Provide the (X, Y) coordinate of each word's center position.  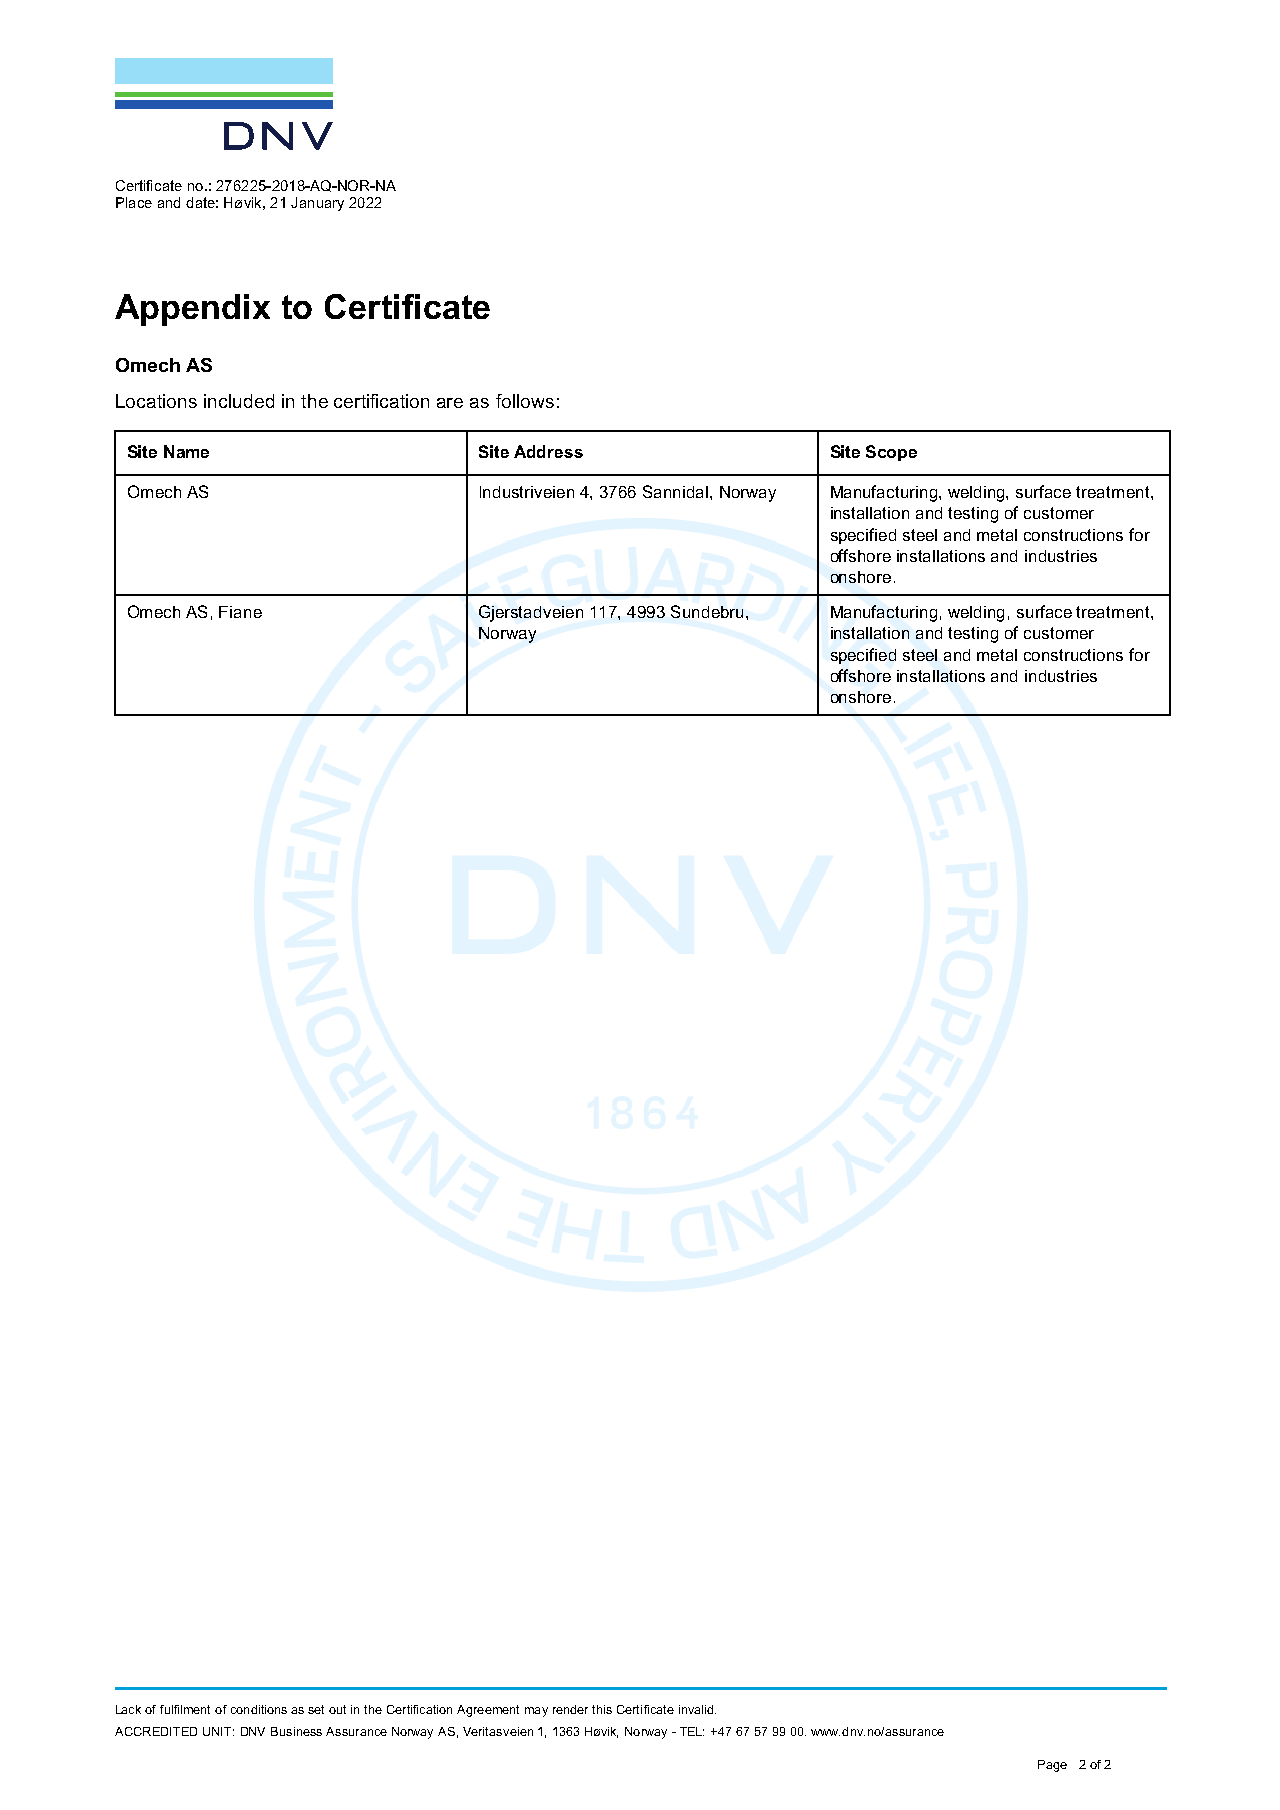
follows (525, 401)
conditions (259, 1709)
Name (186, 451)
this (602, 1709)
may (536, 1712)
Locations (156, 401)
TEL (692, 1731)
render (570, 1709)
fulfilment (185, 1709)
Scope (891, 453)
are (450, 403)
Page (1052, 1766)
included (239, 401)
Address (548, 451)
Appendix (192, 310)
